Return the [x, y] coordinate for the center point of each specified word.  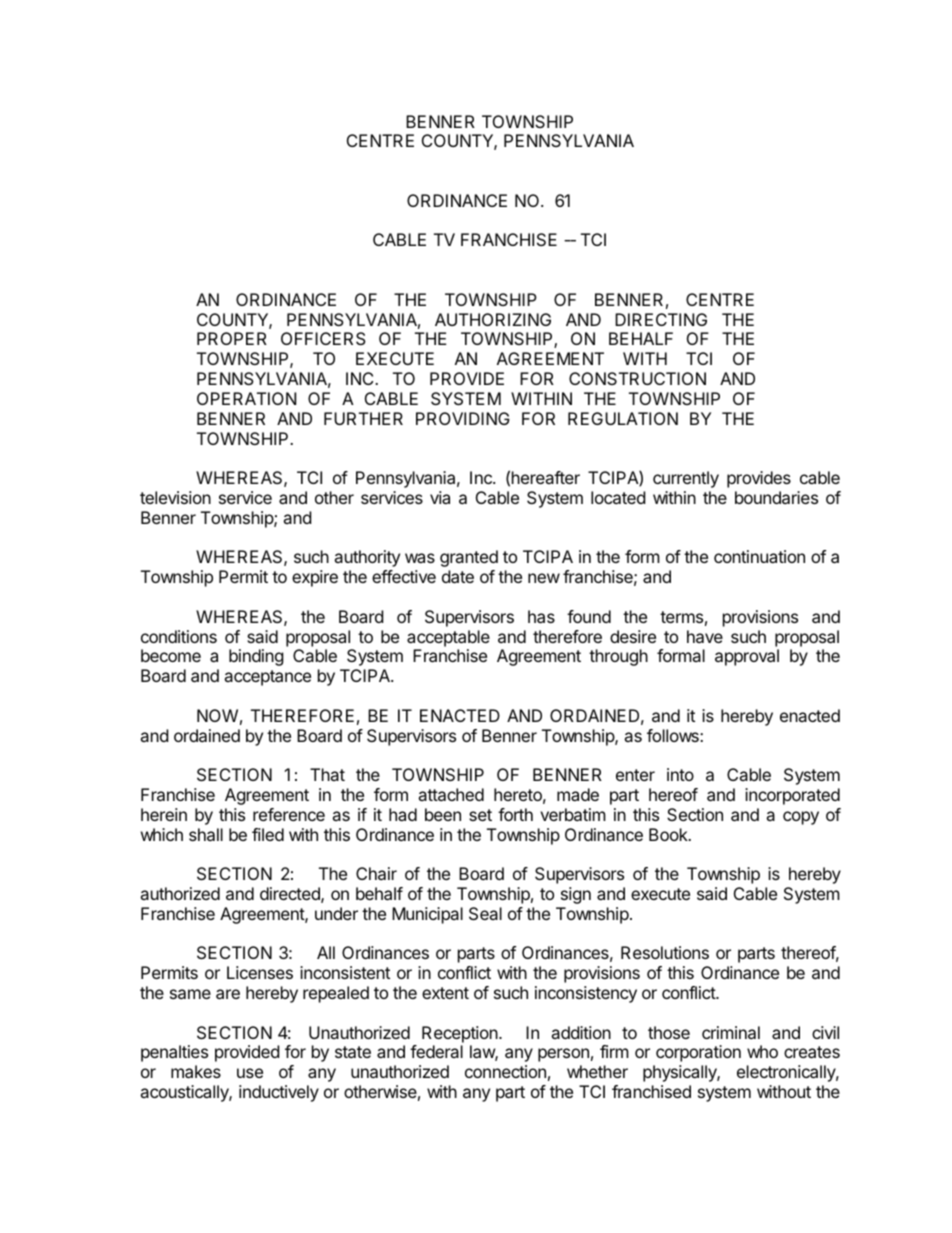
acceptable [448, 638]
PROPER [232, 338]
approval [747, 657]
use [250, 1073]
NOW [217, 715]
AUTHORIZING [493, 319]
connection [505, 1071]
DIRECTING [661, 319]
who [762, 1051]
